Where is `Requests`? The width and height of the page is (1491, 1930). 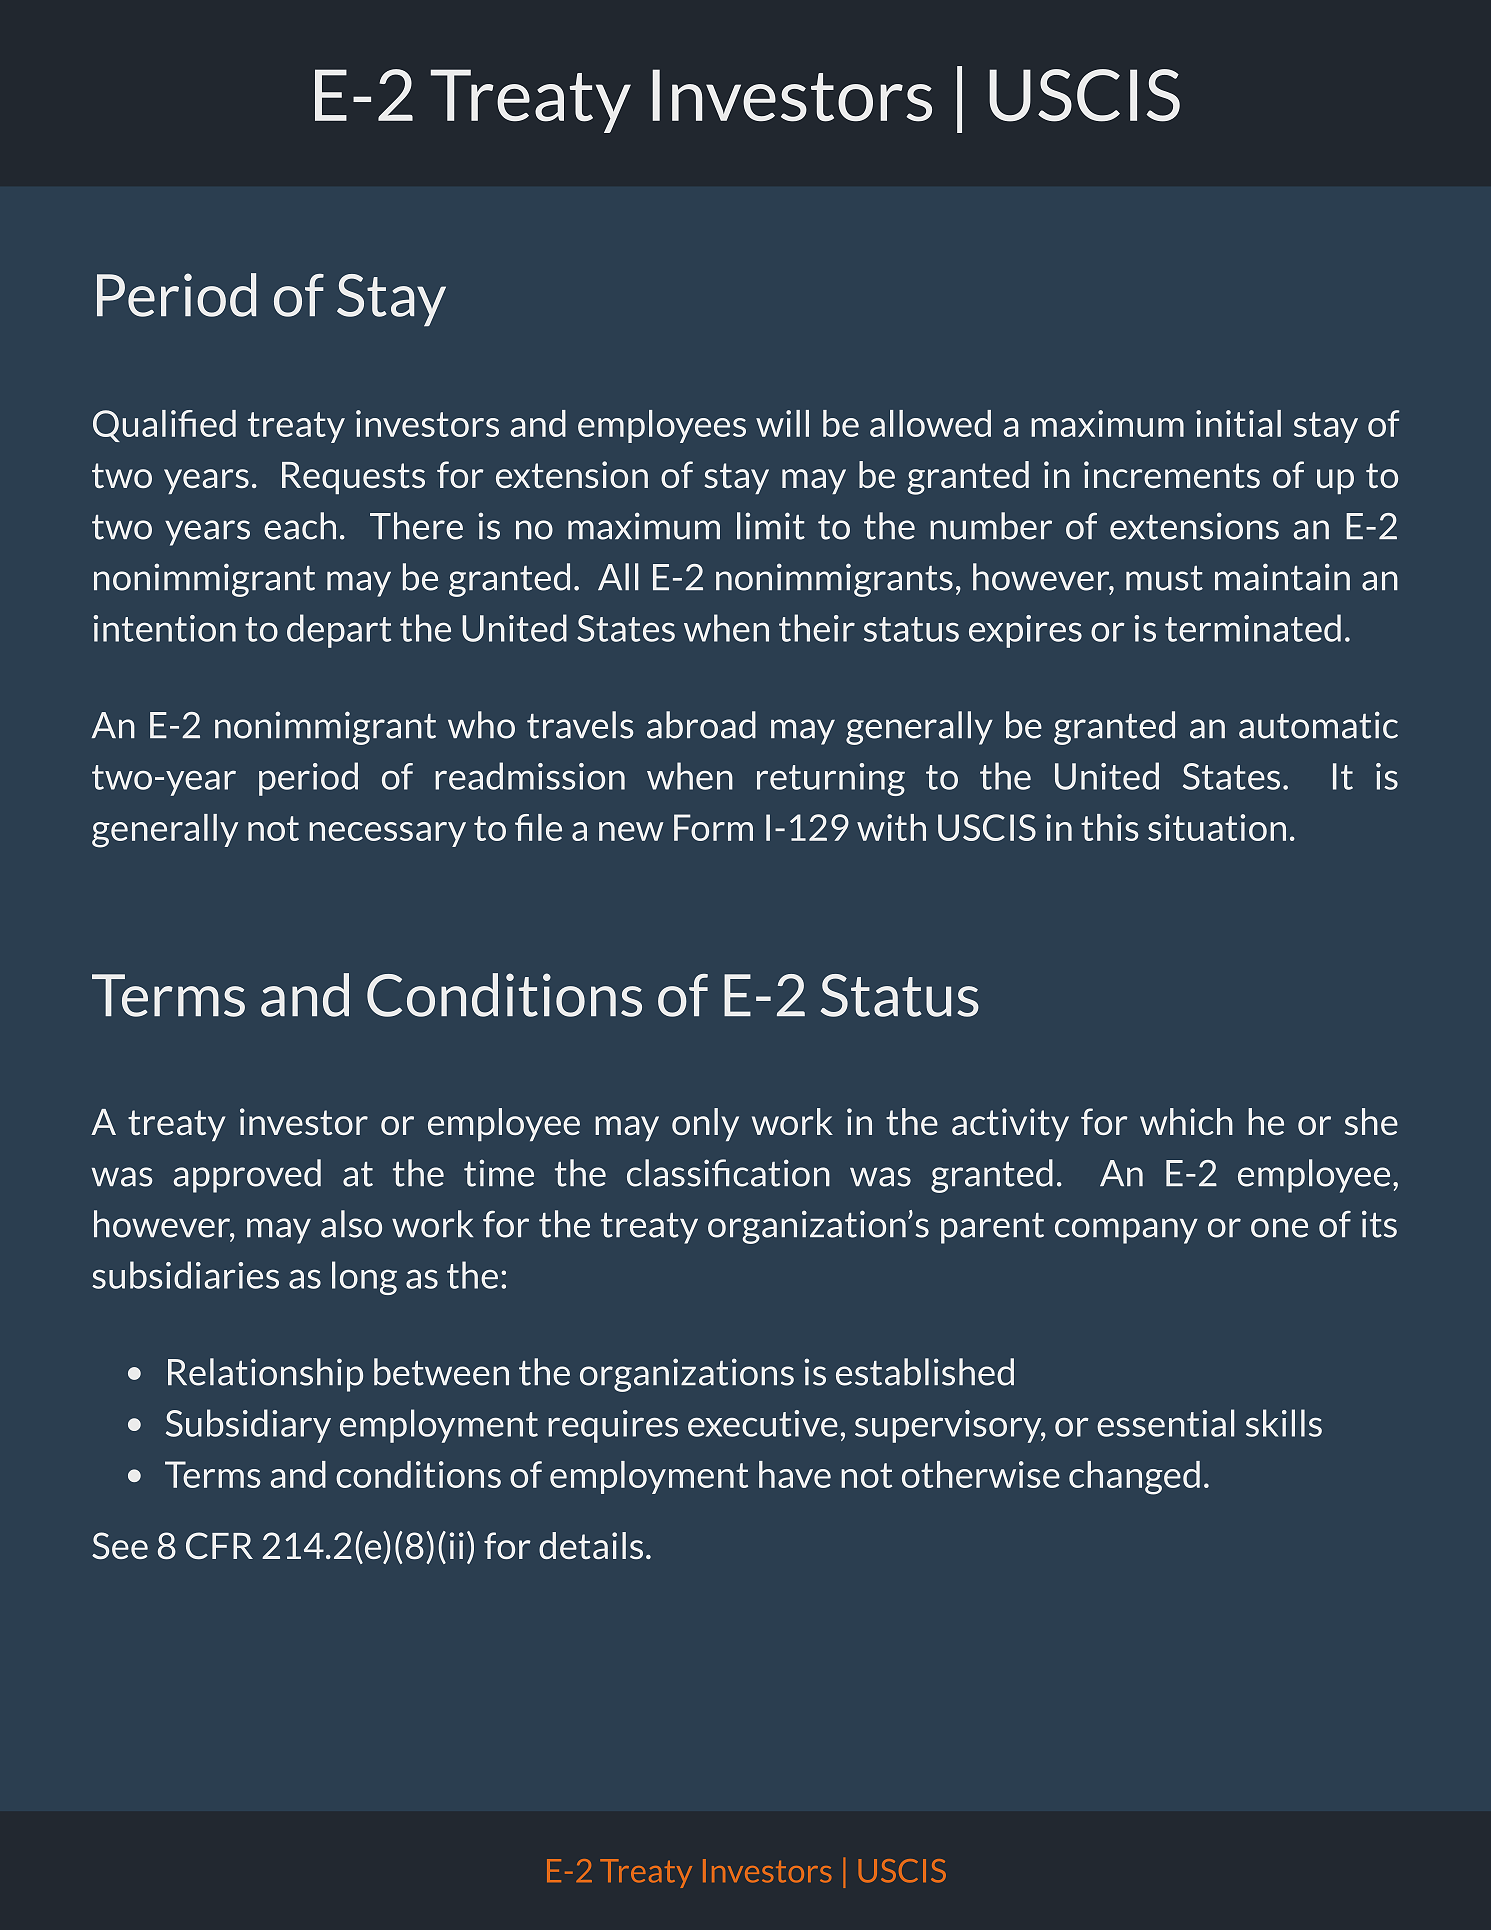
Requests is located at coordinates (353, 478).
